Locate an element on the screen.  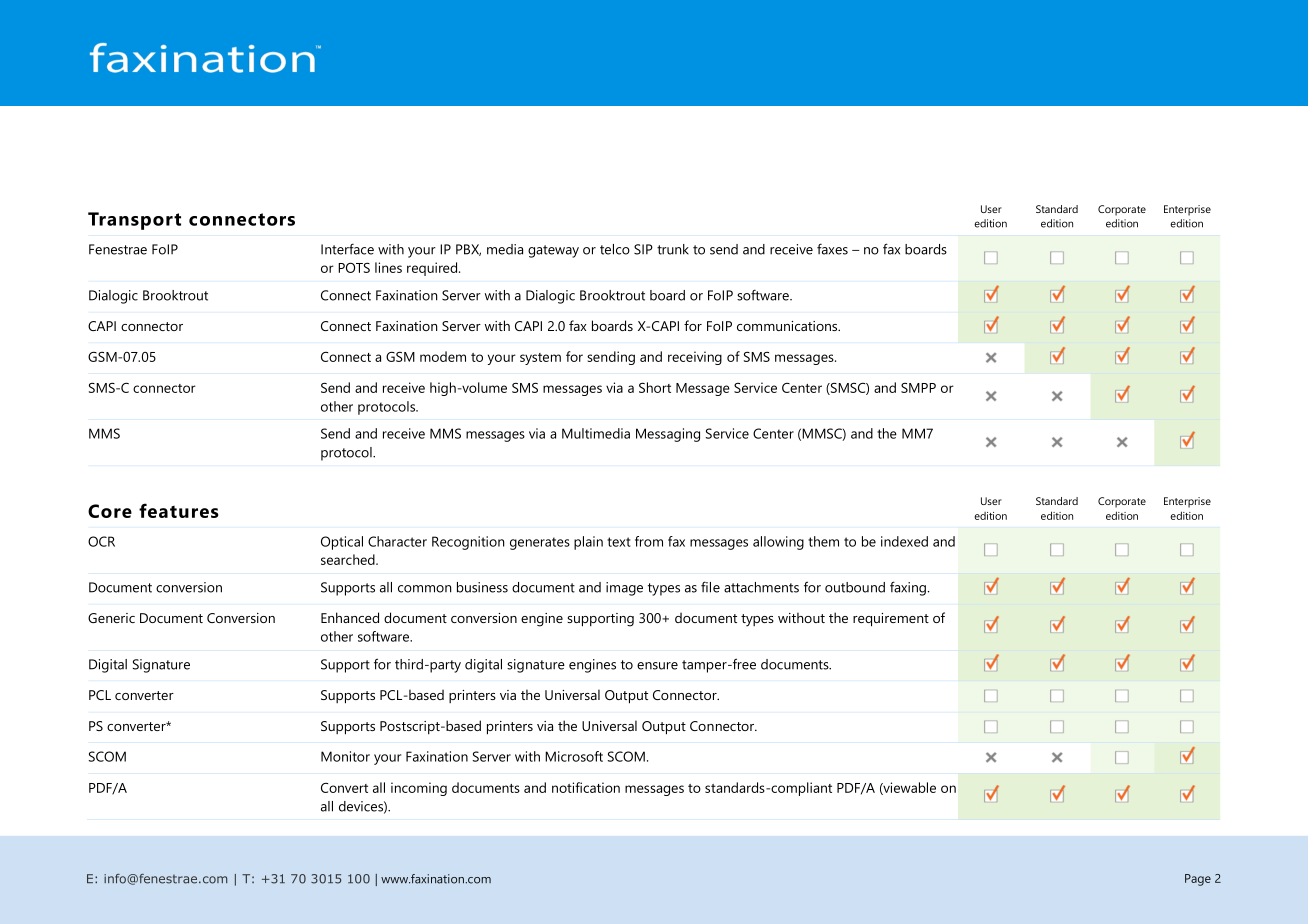
requirement is located at coordinates (891, 620).
